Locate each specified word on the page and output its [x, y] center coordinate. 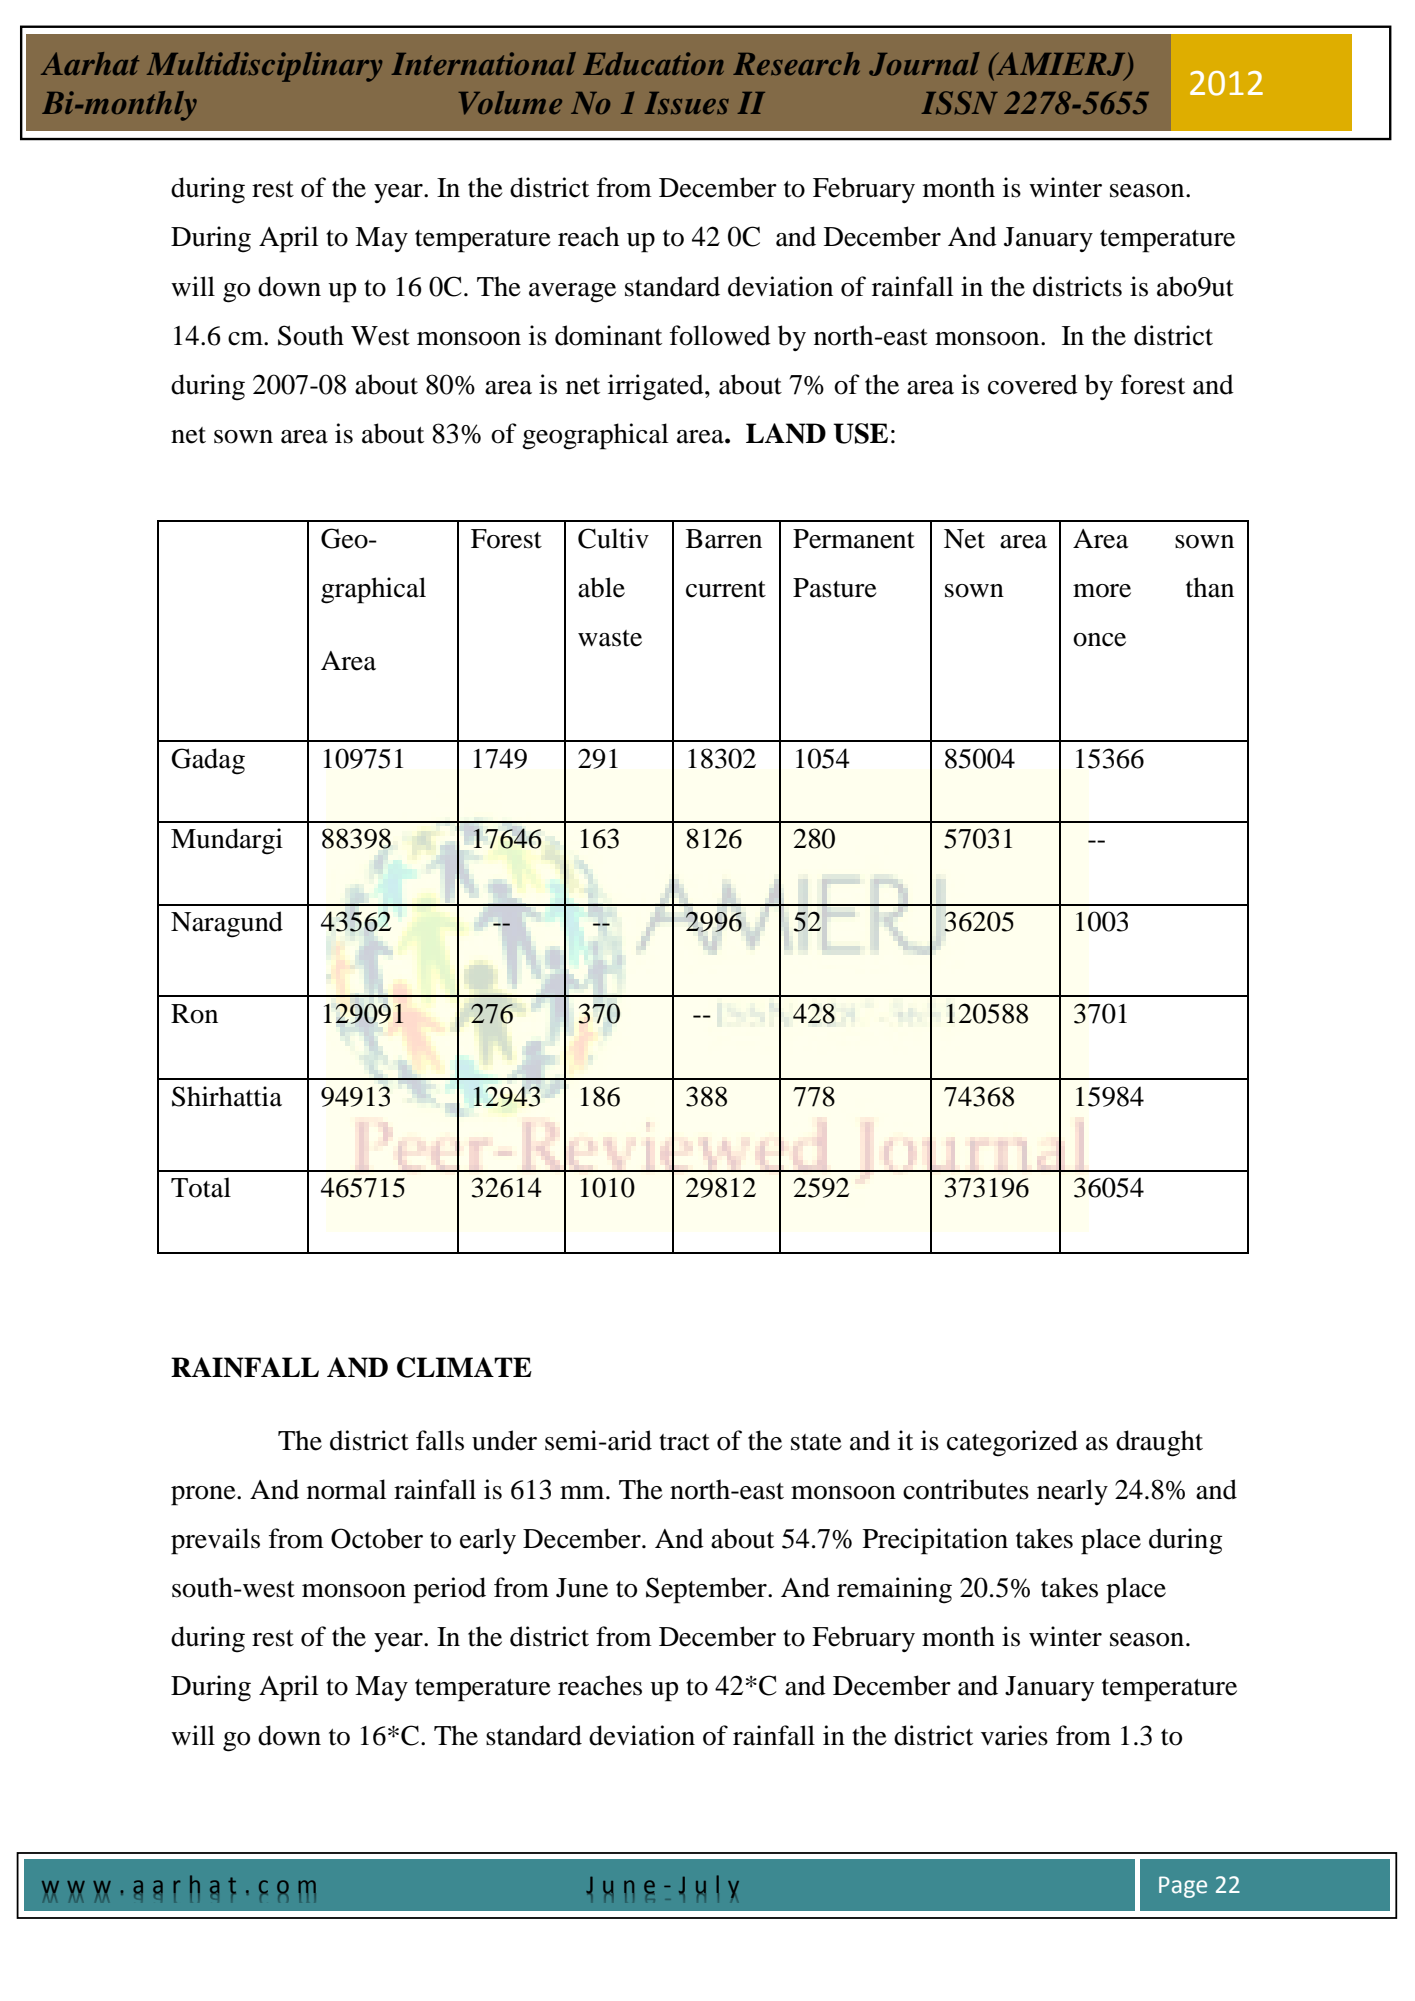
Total [201, 1187]
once [1099, 640]
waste [610, 638]
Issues [687, 103]
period [449, 1590]
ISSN [960, 103]
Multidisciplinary [264, 67]
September [707, 1590]
